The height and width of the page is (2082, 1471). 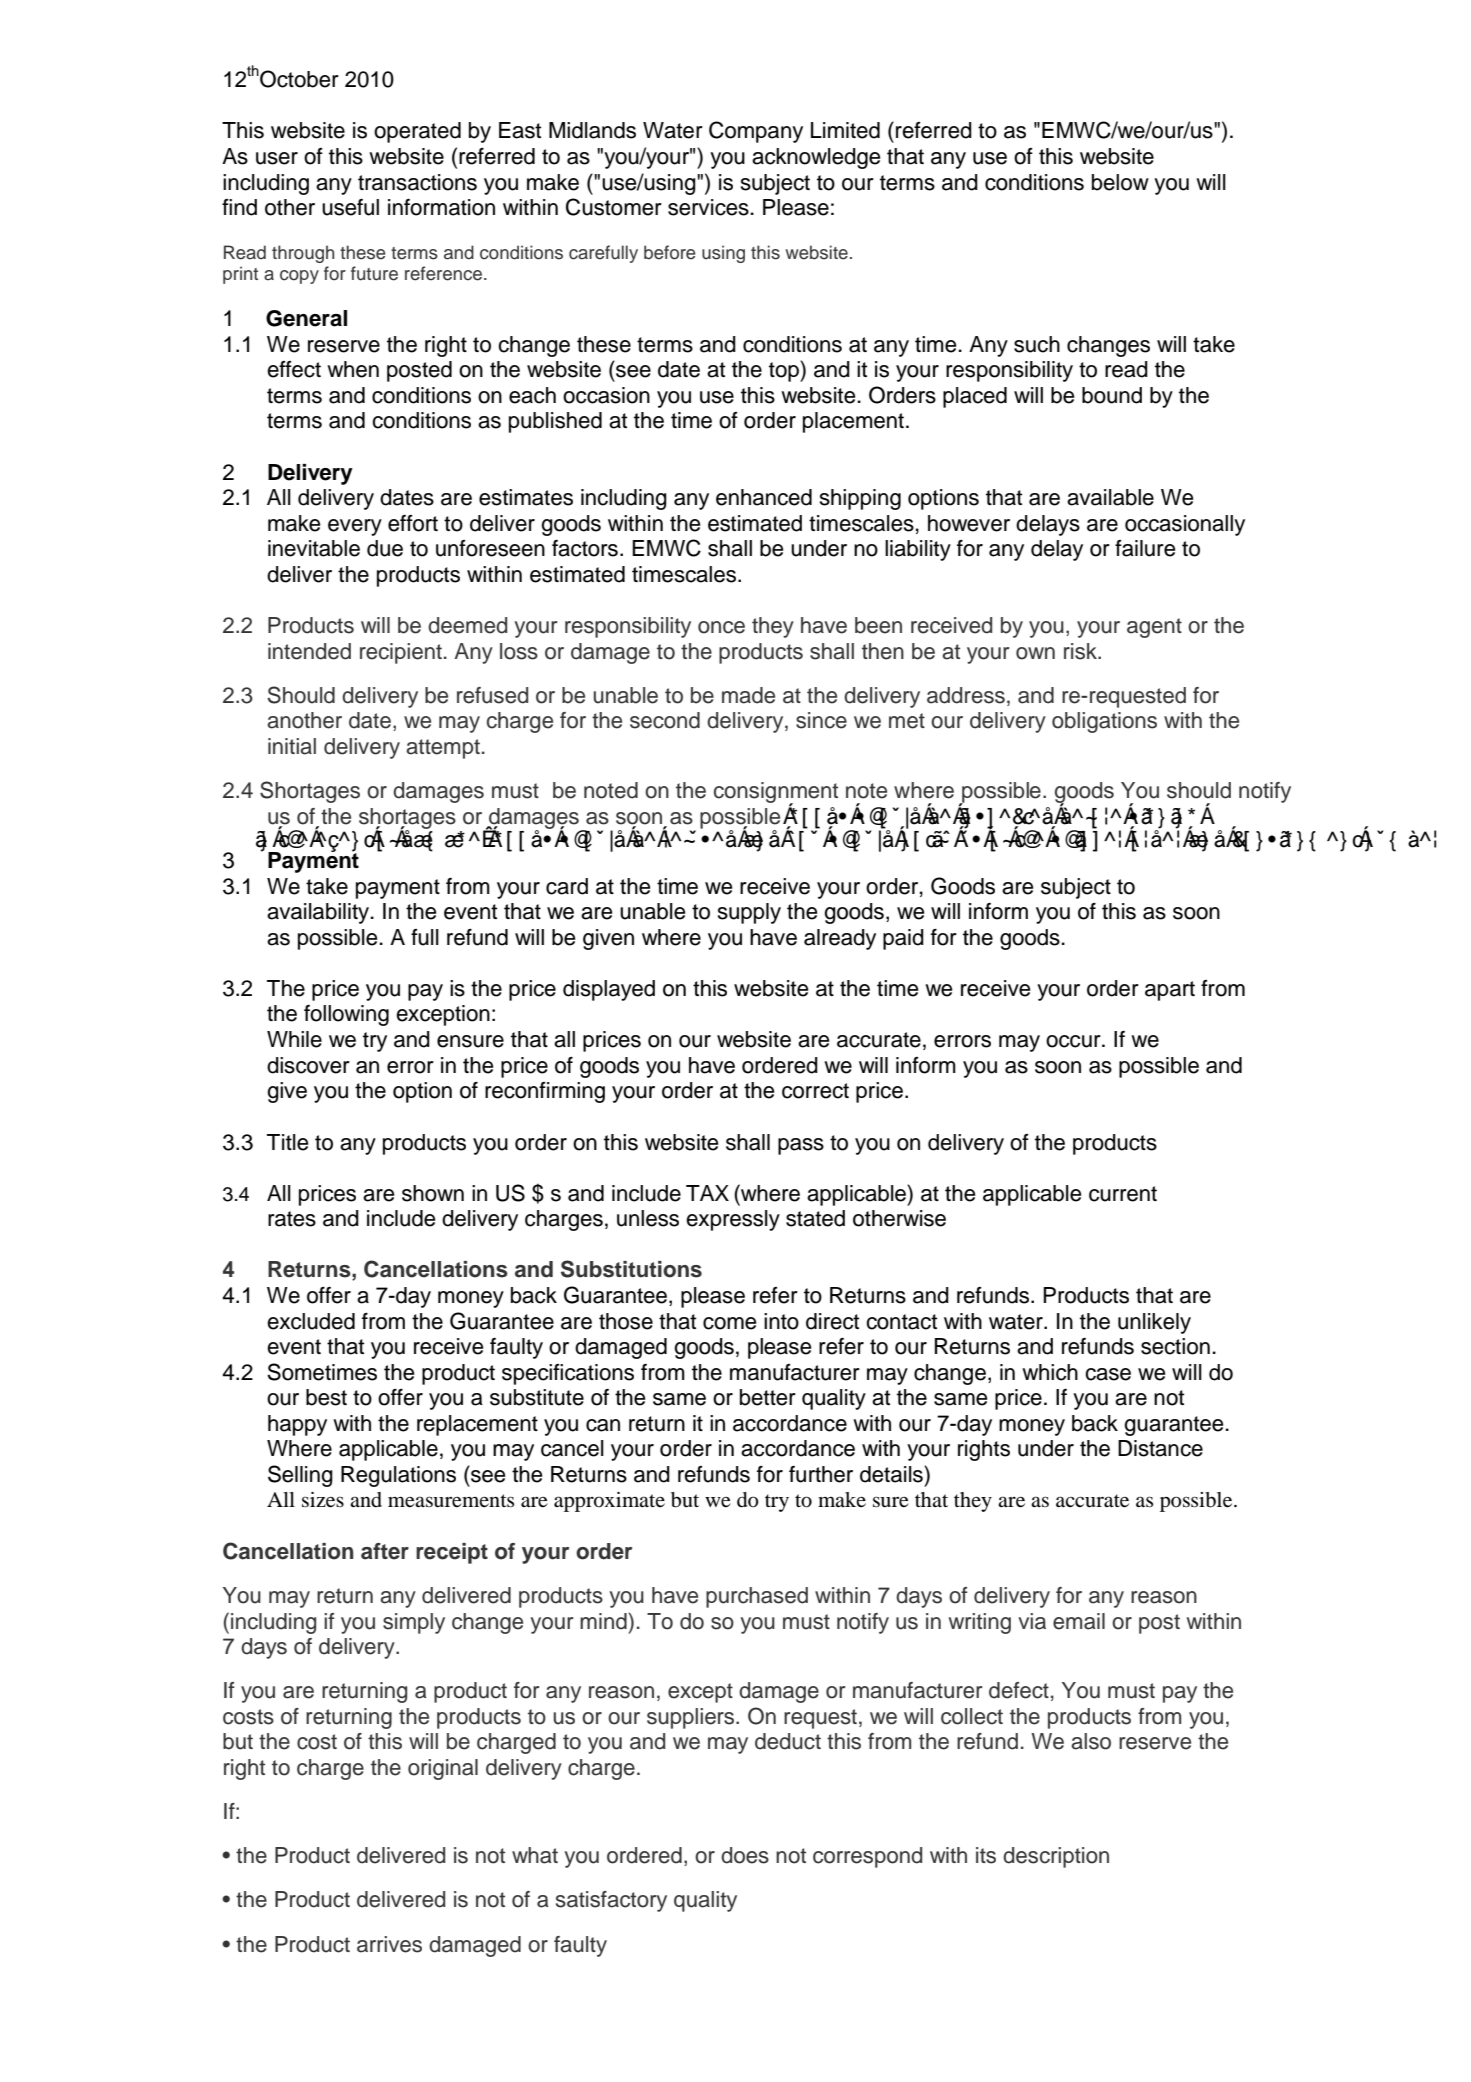 I want to click on displayed, so click(x=609, y=990).
